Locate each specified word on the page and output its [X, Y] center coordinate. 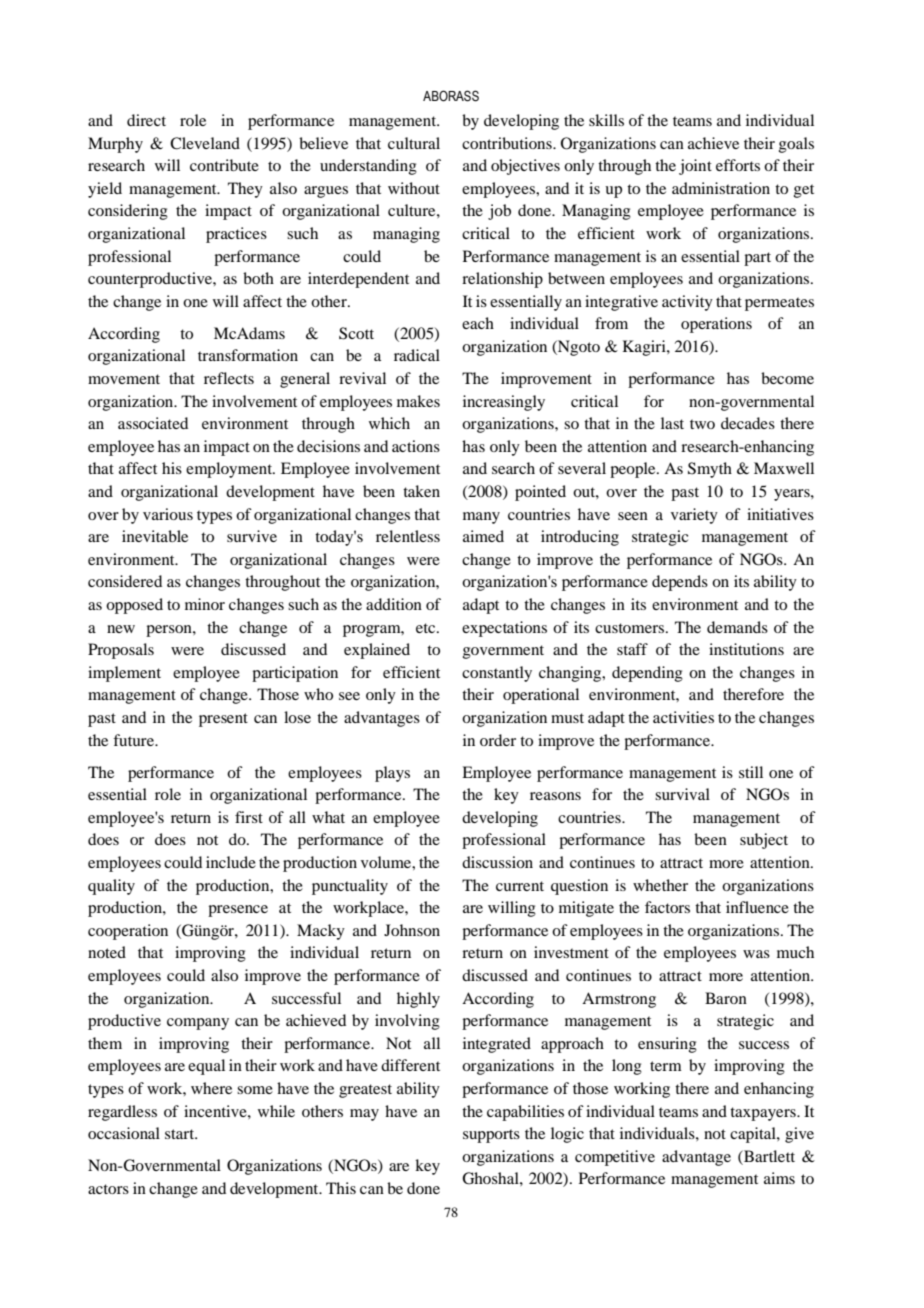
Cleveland [205, 143]
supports [491, 1136]
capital [754, 1135]
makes [418, 401]
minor [205, 604]
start [181, 1134]
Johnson [412, 930]
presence [238, 911]
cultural [414, 143]
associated [153, 423]
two [702, 424]
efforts [738, 165]
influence [757, 907]
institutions [746, 649]
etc [427, 628]
